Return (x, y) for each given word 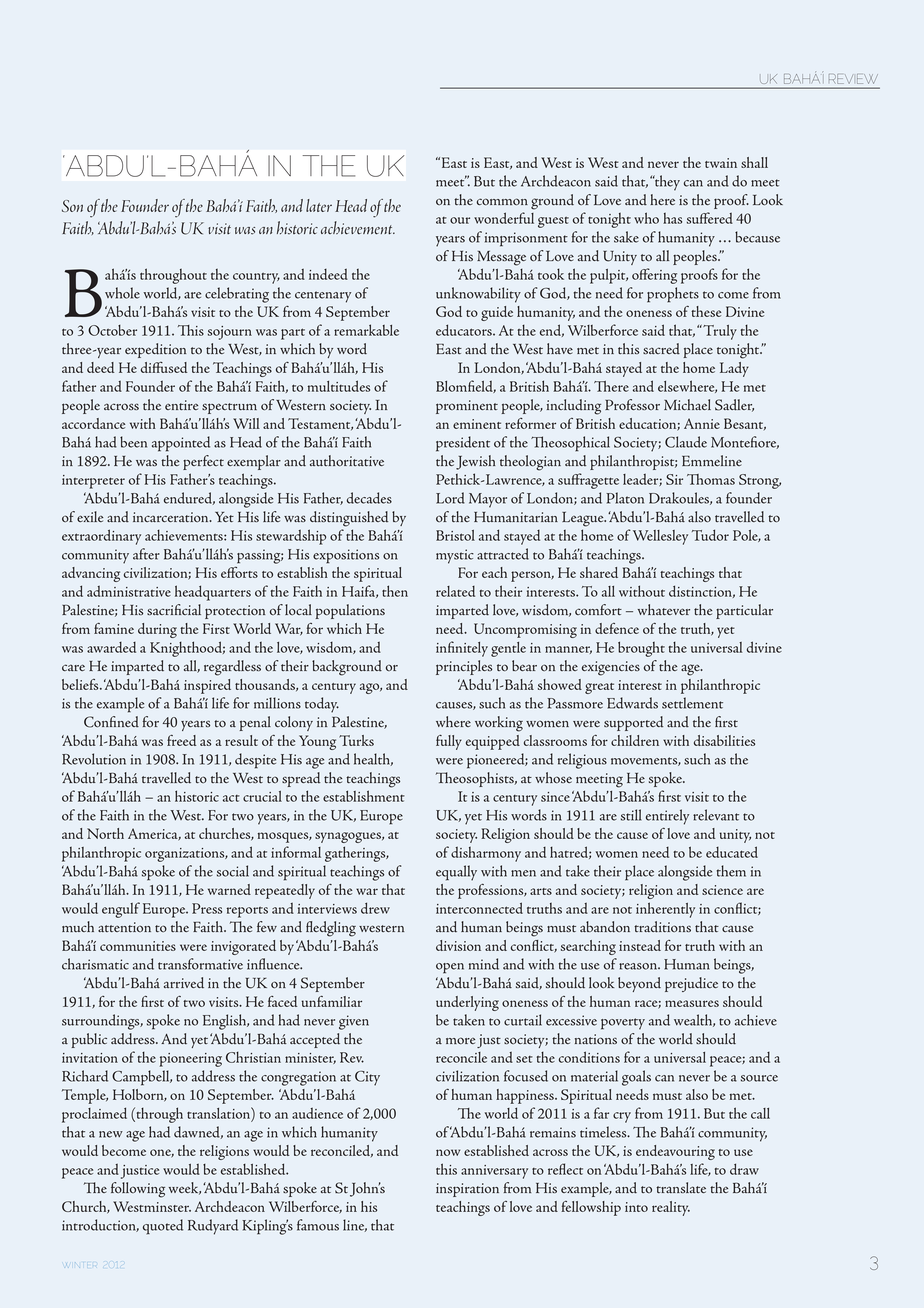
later (319, 205)
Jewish (475, 462)
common (502, 202)
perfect (203, 462)
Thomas (711, 479)
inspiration (467, 1190)
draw (744, 1169)
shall (754, 162)
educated (732, 852)
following (138, 1190)
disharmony (486, 854)
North (105, 833)
